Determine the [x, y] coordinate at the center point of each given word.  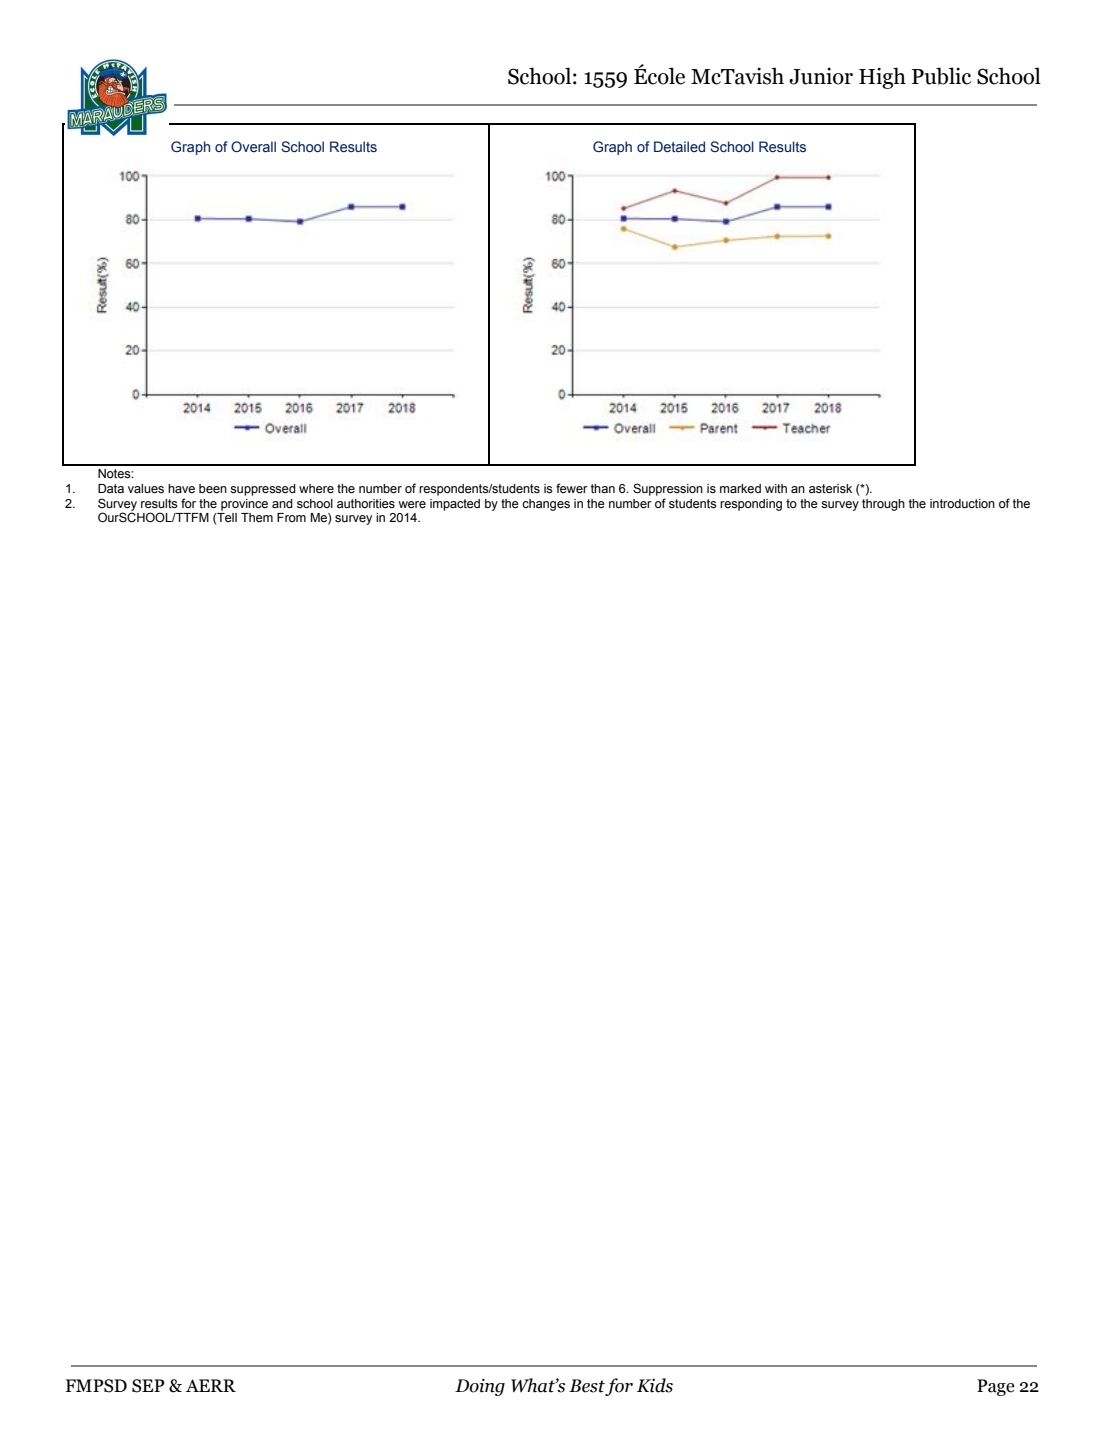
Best [587, 1387]
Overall [253, 146]
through [883, 505]
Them [257, 518]
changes [546, 505]
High [882, 78]
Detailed [679, 146]
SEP [148, 1386]
